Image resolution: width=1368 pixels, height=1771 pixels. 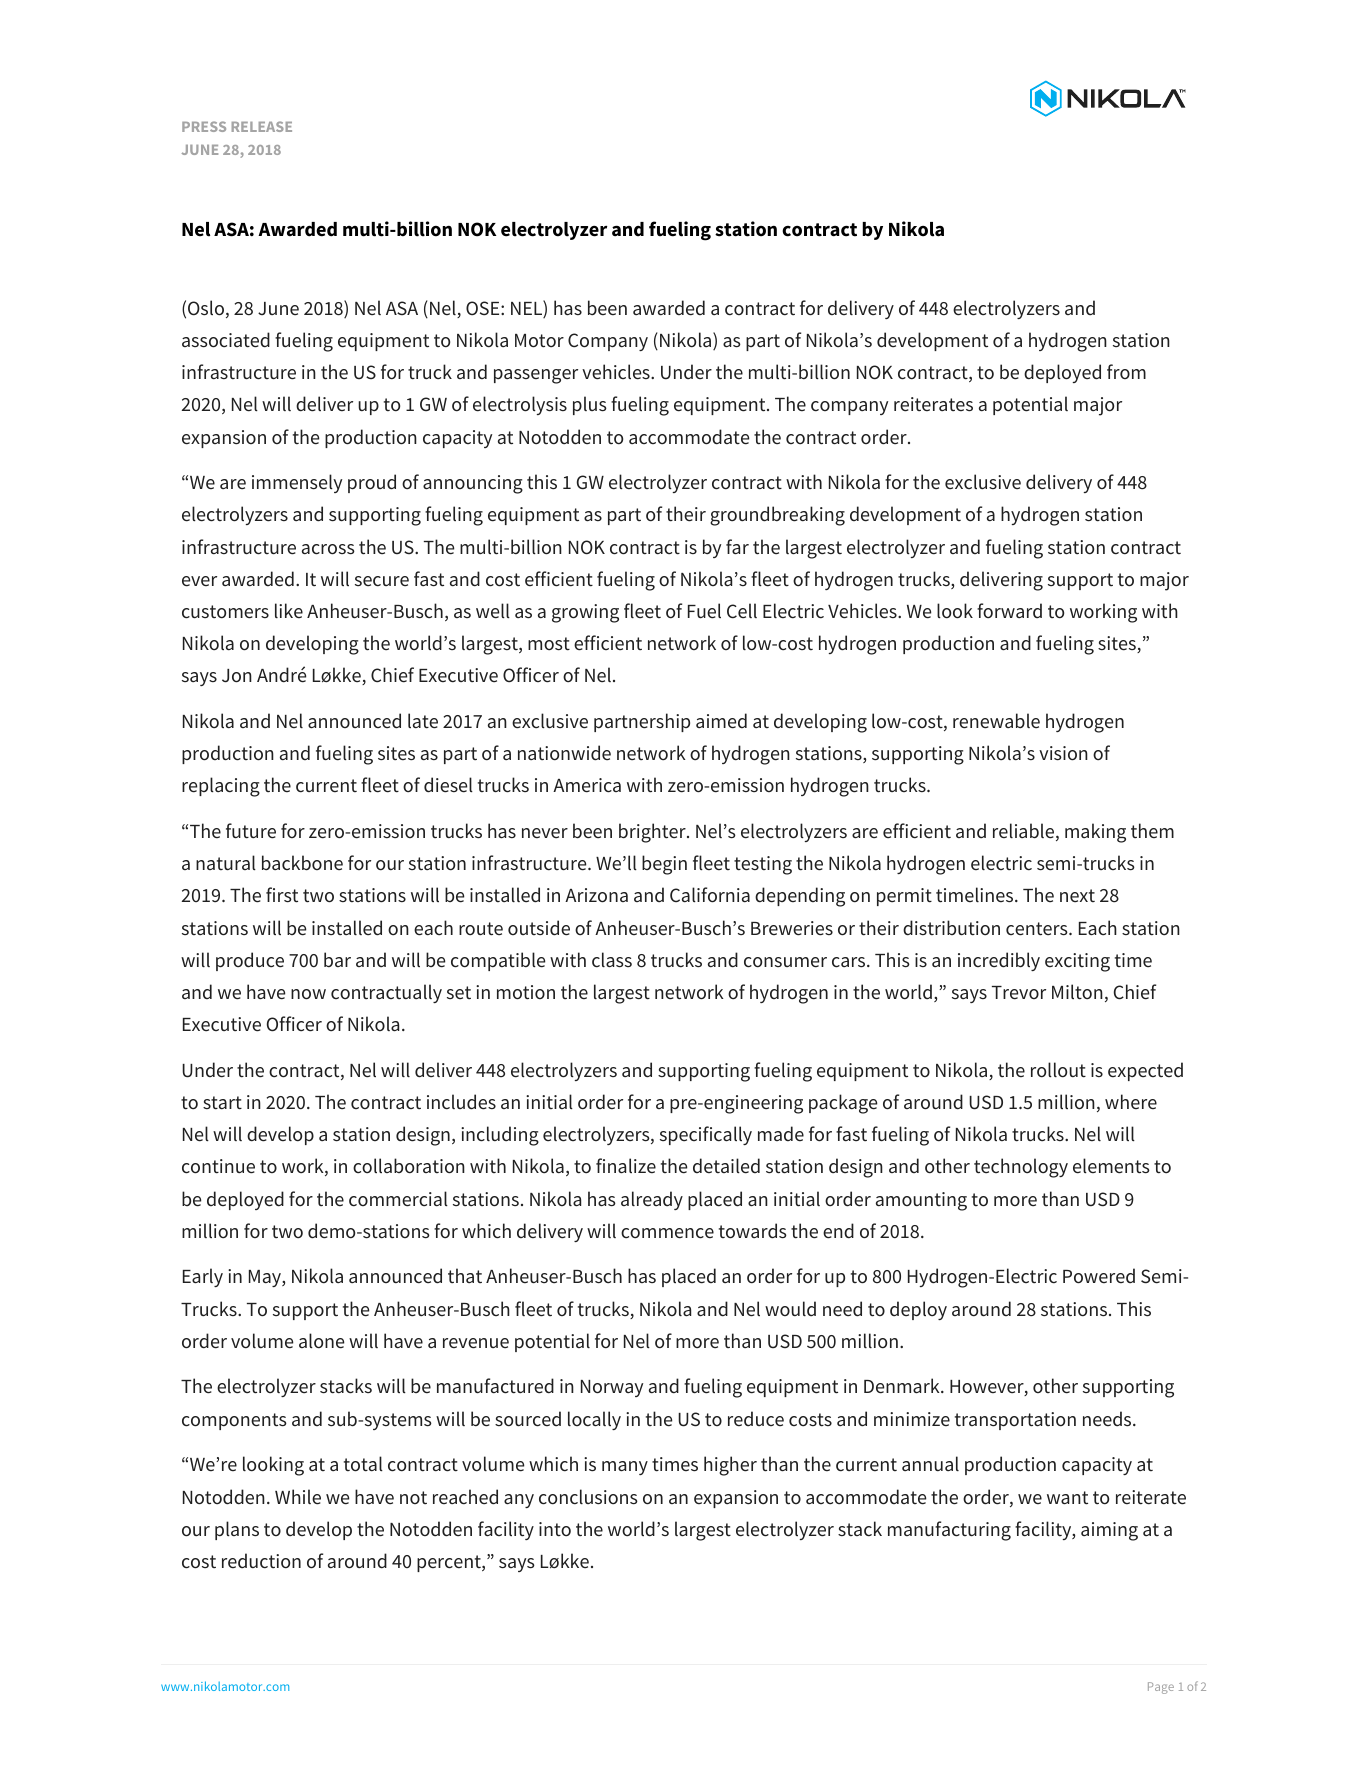 What do you see at coordinates (282, 895) in the document?
I see `first` at bounding box center [282, 895].
